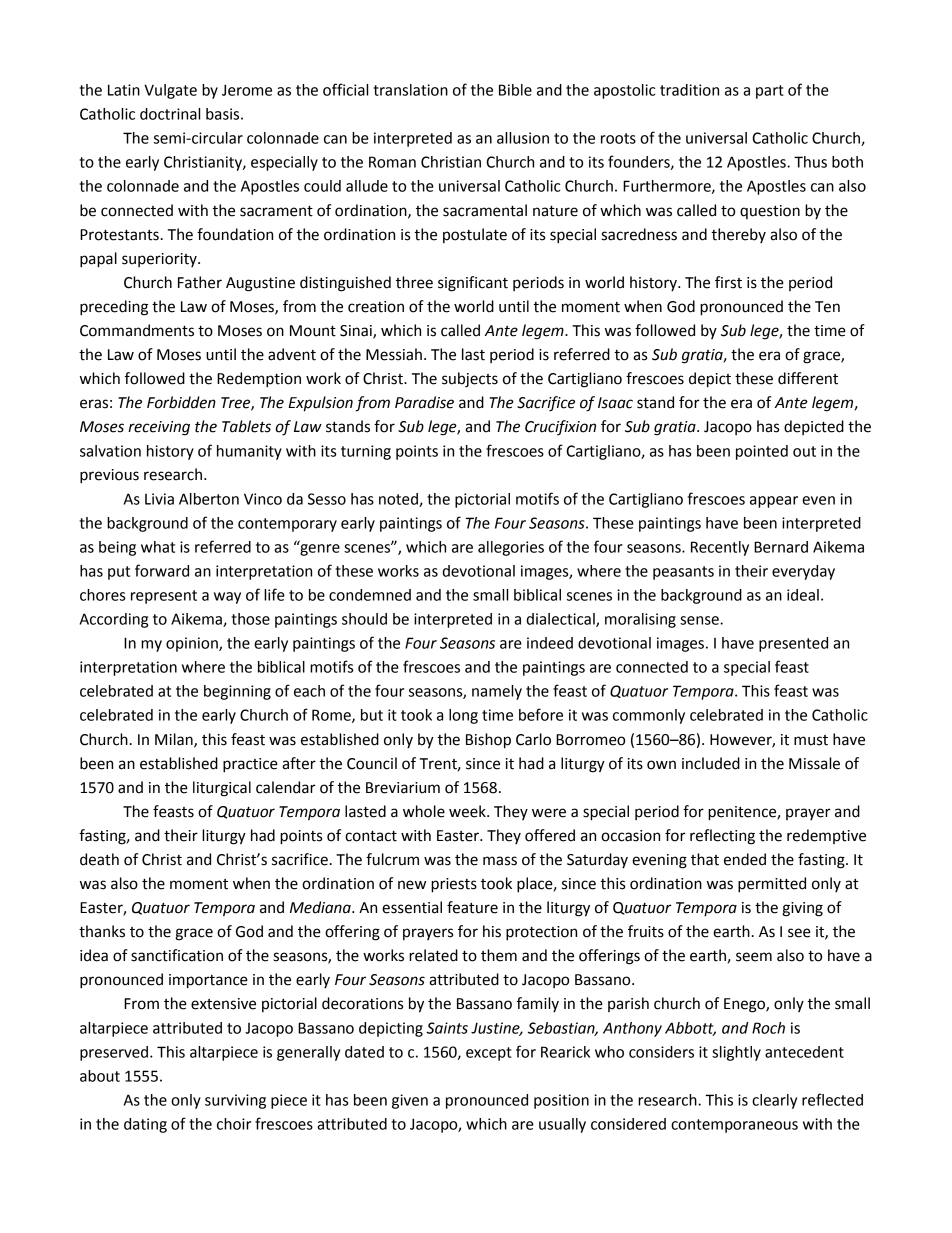 The width and height of the screenshot is (952, 1233). Describe the element at coordinates (711, 763) in the screenshot. I see `included` at that location.
